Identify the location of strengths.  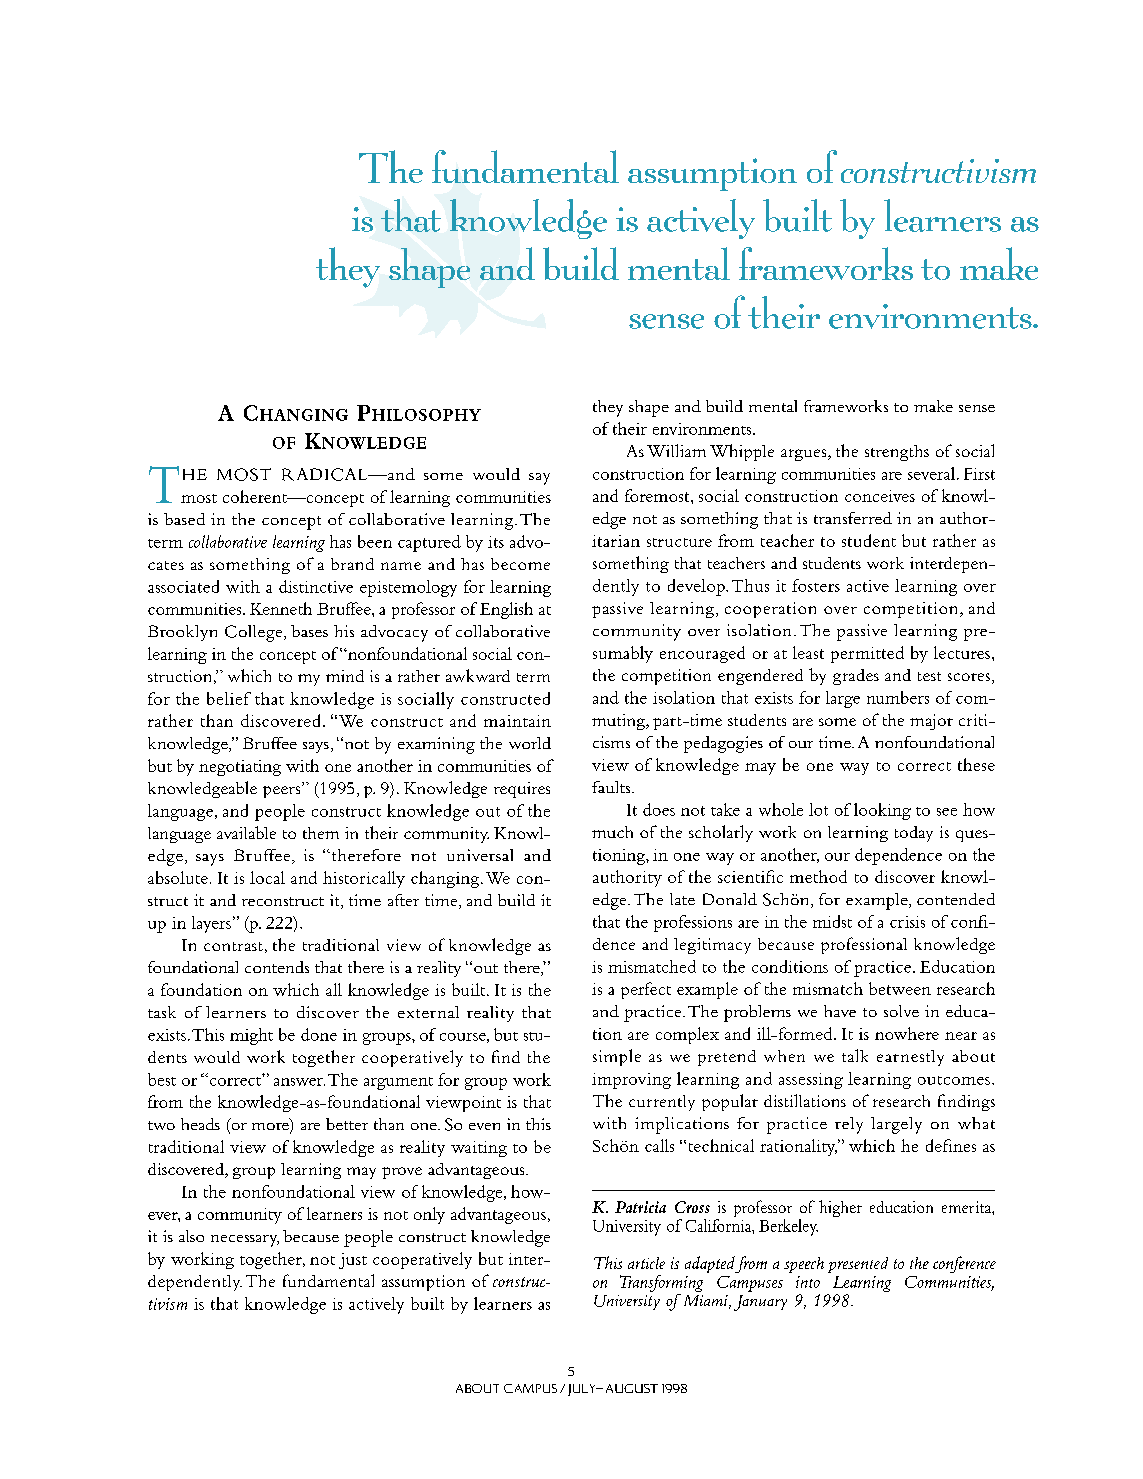
(897, 453).
